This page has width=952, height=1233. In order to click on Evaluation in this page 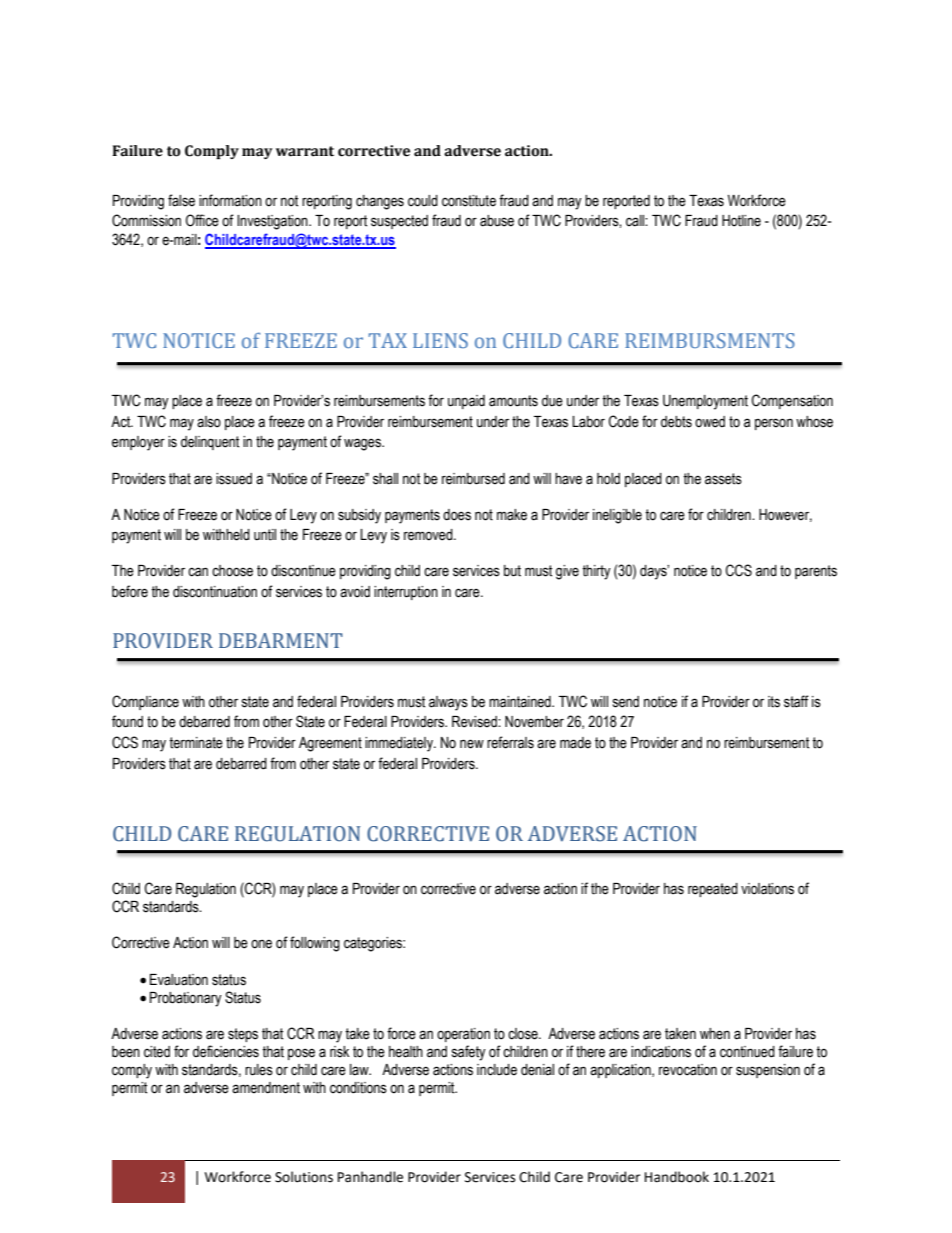, I will do `click(179, 980)`.
